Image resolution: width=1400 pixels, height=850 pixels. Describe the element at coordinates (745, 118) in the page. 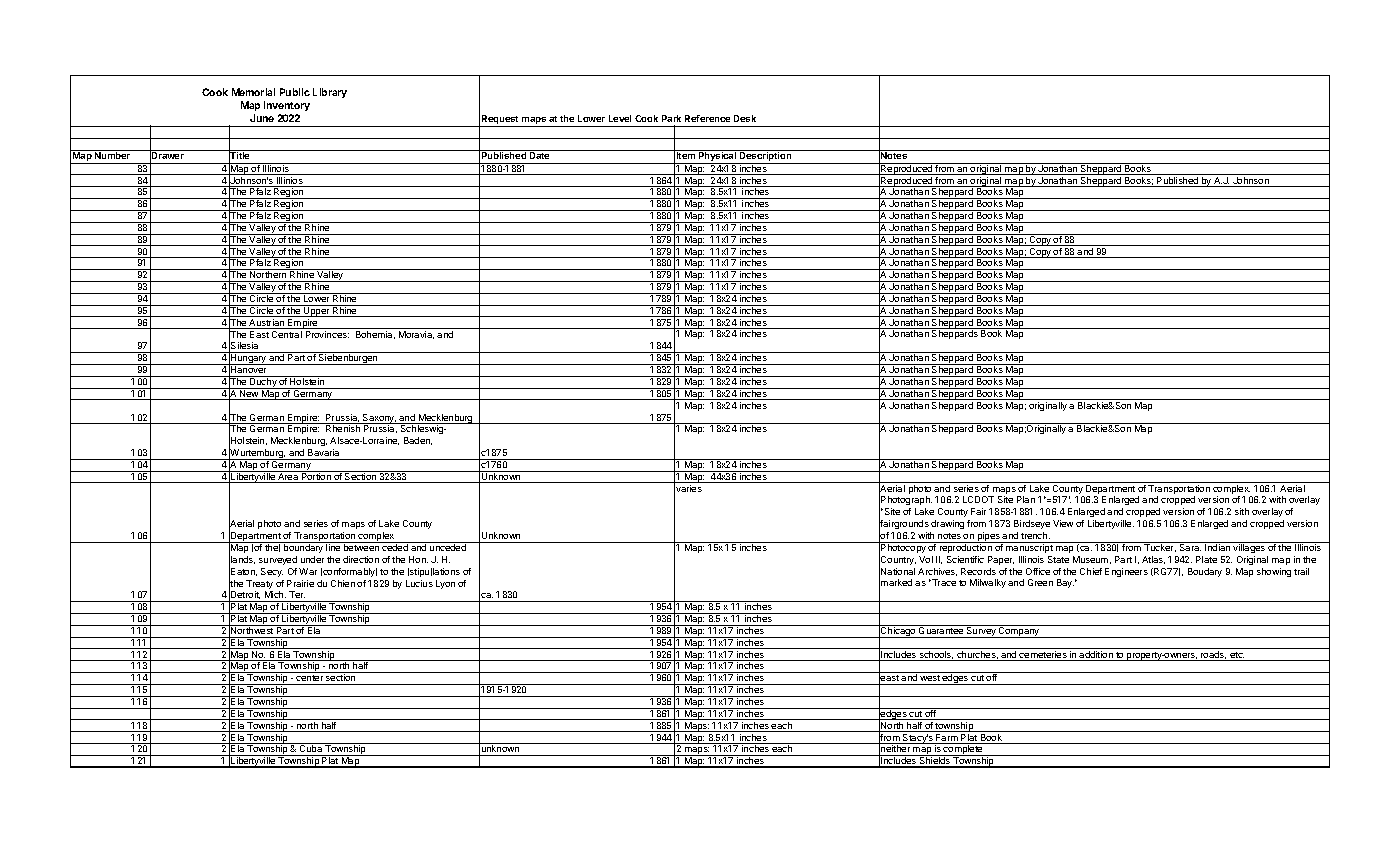

I see `Desk` at that location.
